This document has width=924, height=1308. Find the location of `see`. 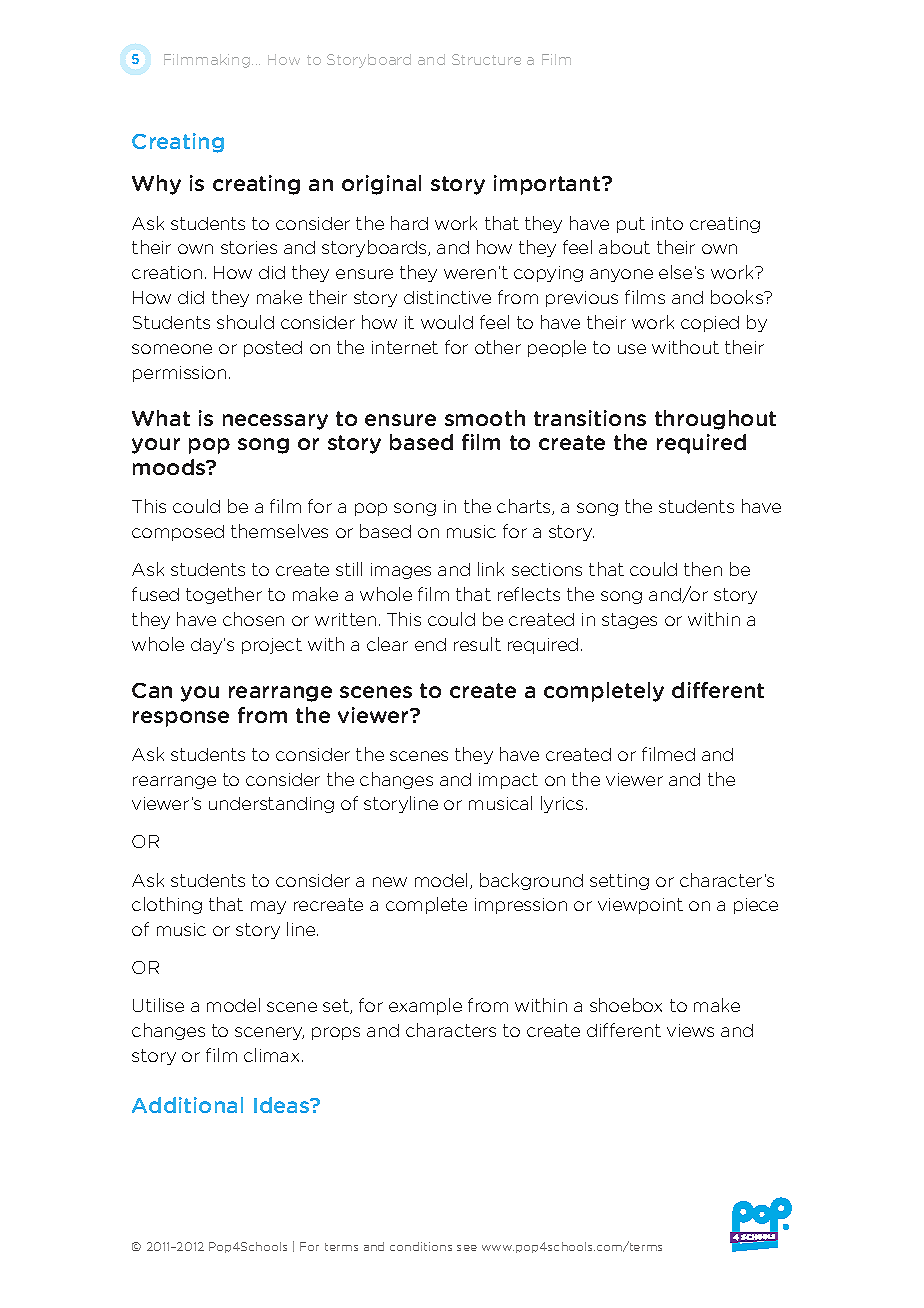

see is located at coordinates (467, 1248).
